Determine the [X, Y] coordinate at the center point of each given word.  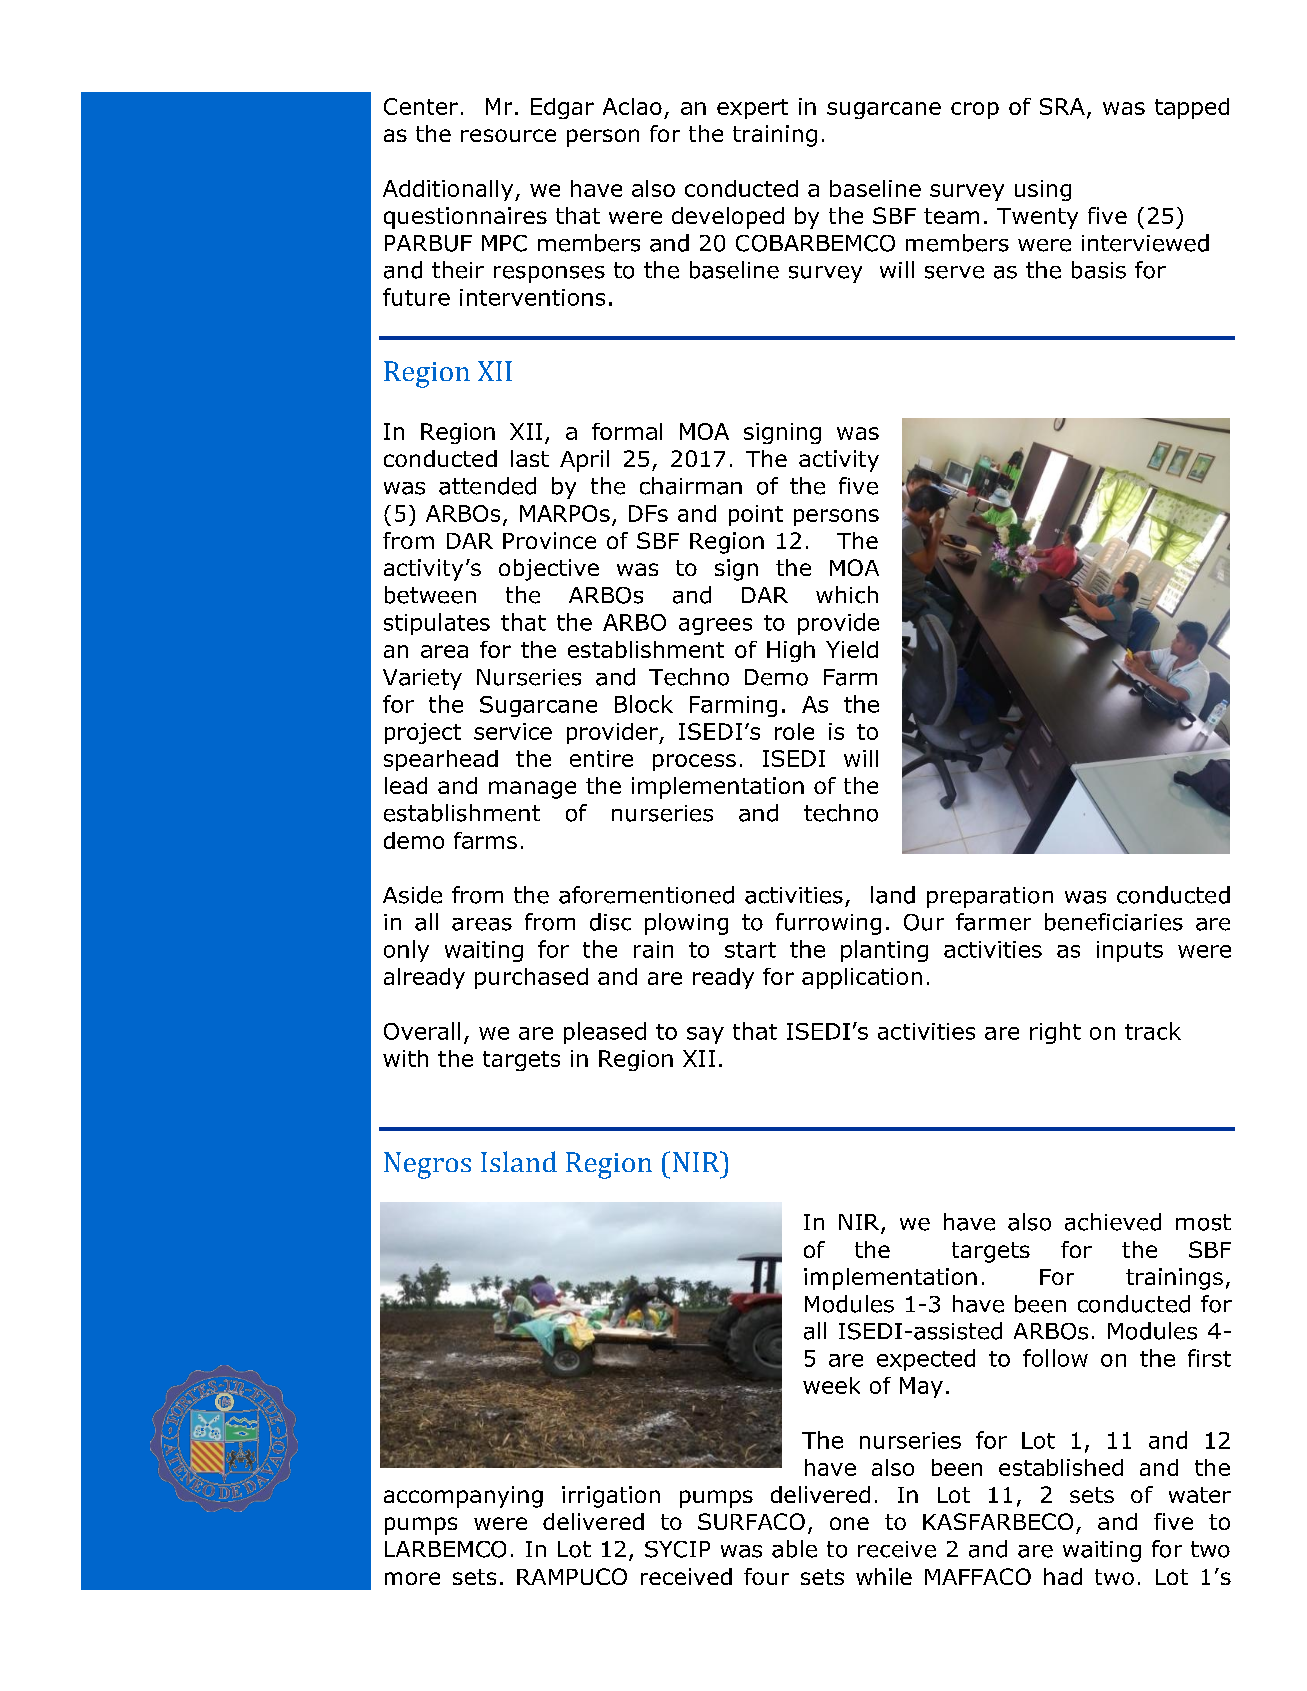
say [705, 1035]
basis [1099, 270]
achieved [1113, 1222]
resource [508, 135]
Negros [427, 1165]
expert [752, 109]
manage [532, 790]
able [794, 1549]
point [756, 515]
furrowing [828, 924]
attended [487, 486]
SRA [1062, 106]
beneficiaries [1114, 922]
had [1063, 1576]
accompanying [463, 1497]
